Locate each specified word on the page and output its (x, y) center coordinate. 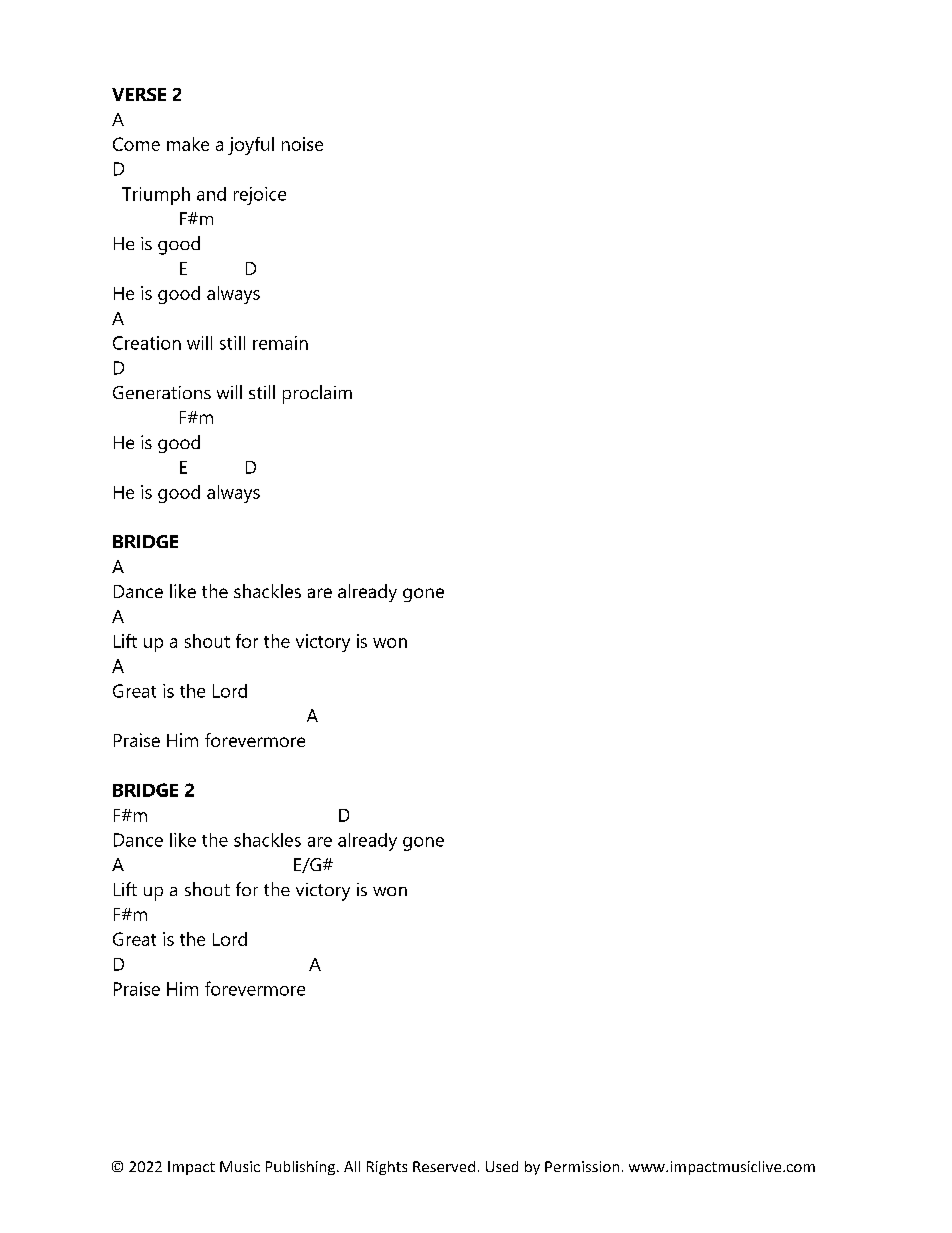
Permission (582, 1166)
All (352, 1166)
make (188, 144)
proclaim (317, 394)
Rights (387, 1168)
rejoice (260, 196)
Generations (162, 392)
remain (280, 343)
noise (302, 144)
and (211, 194)
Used (502, 1166)
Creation (147, 343)
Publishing (302, 1168)
